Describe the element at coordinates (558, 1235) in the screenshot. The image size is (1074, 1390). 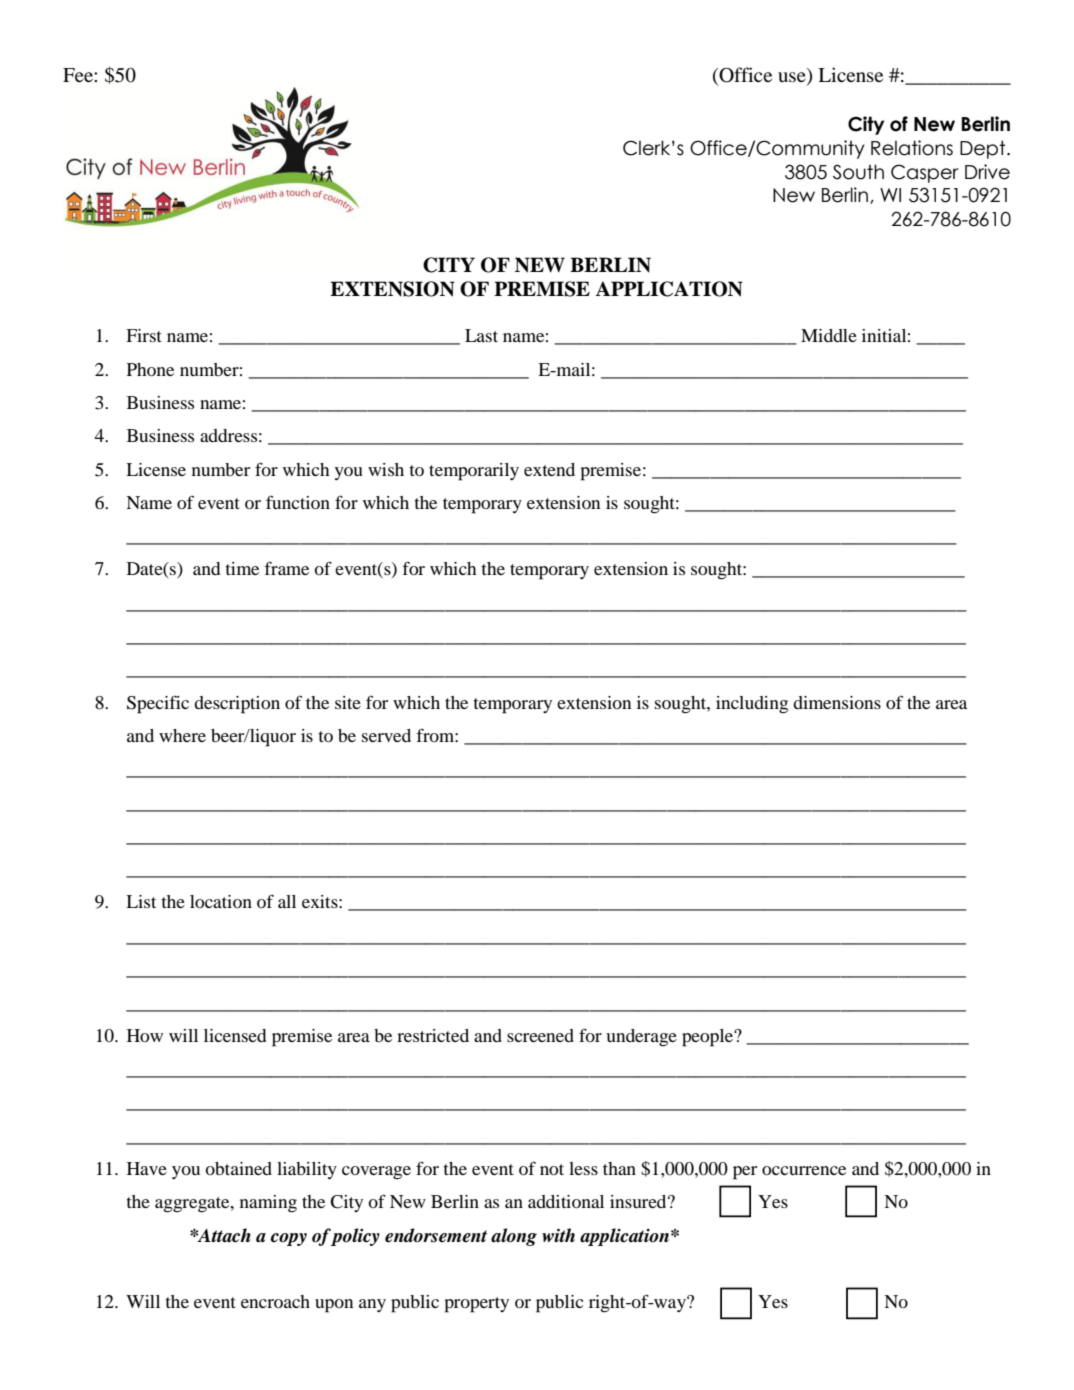
I see `with` at that location.
